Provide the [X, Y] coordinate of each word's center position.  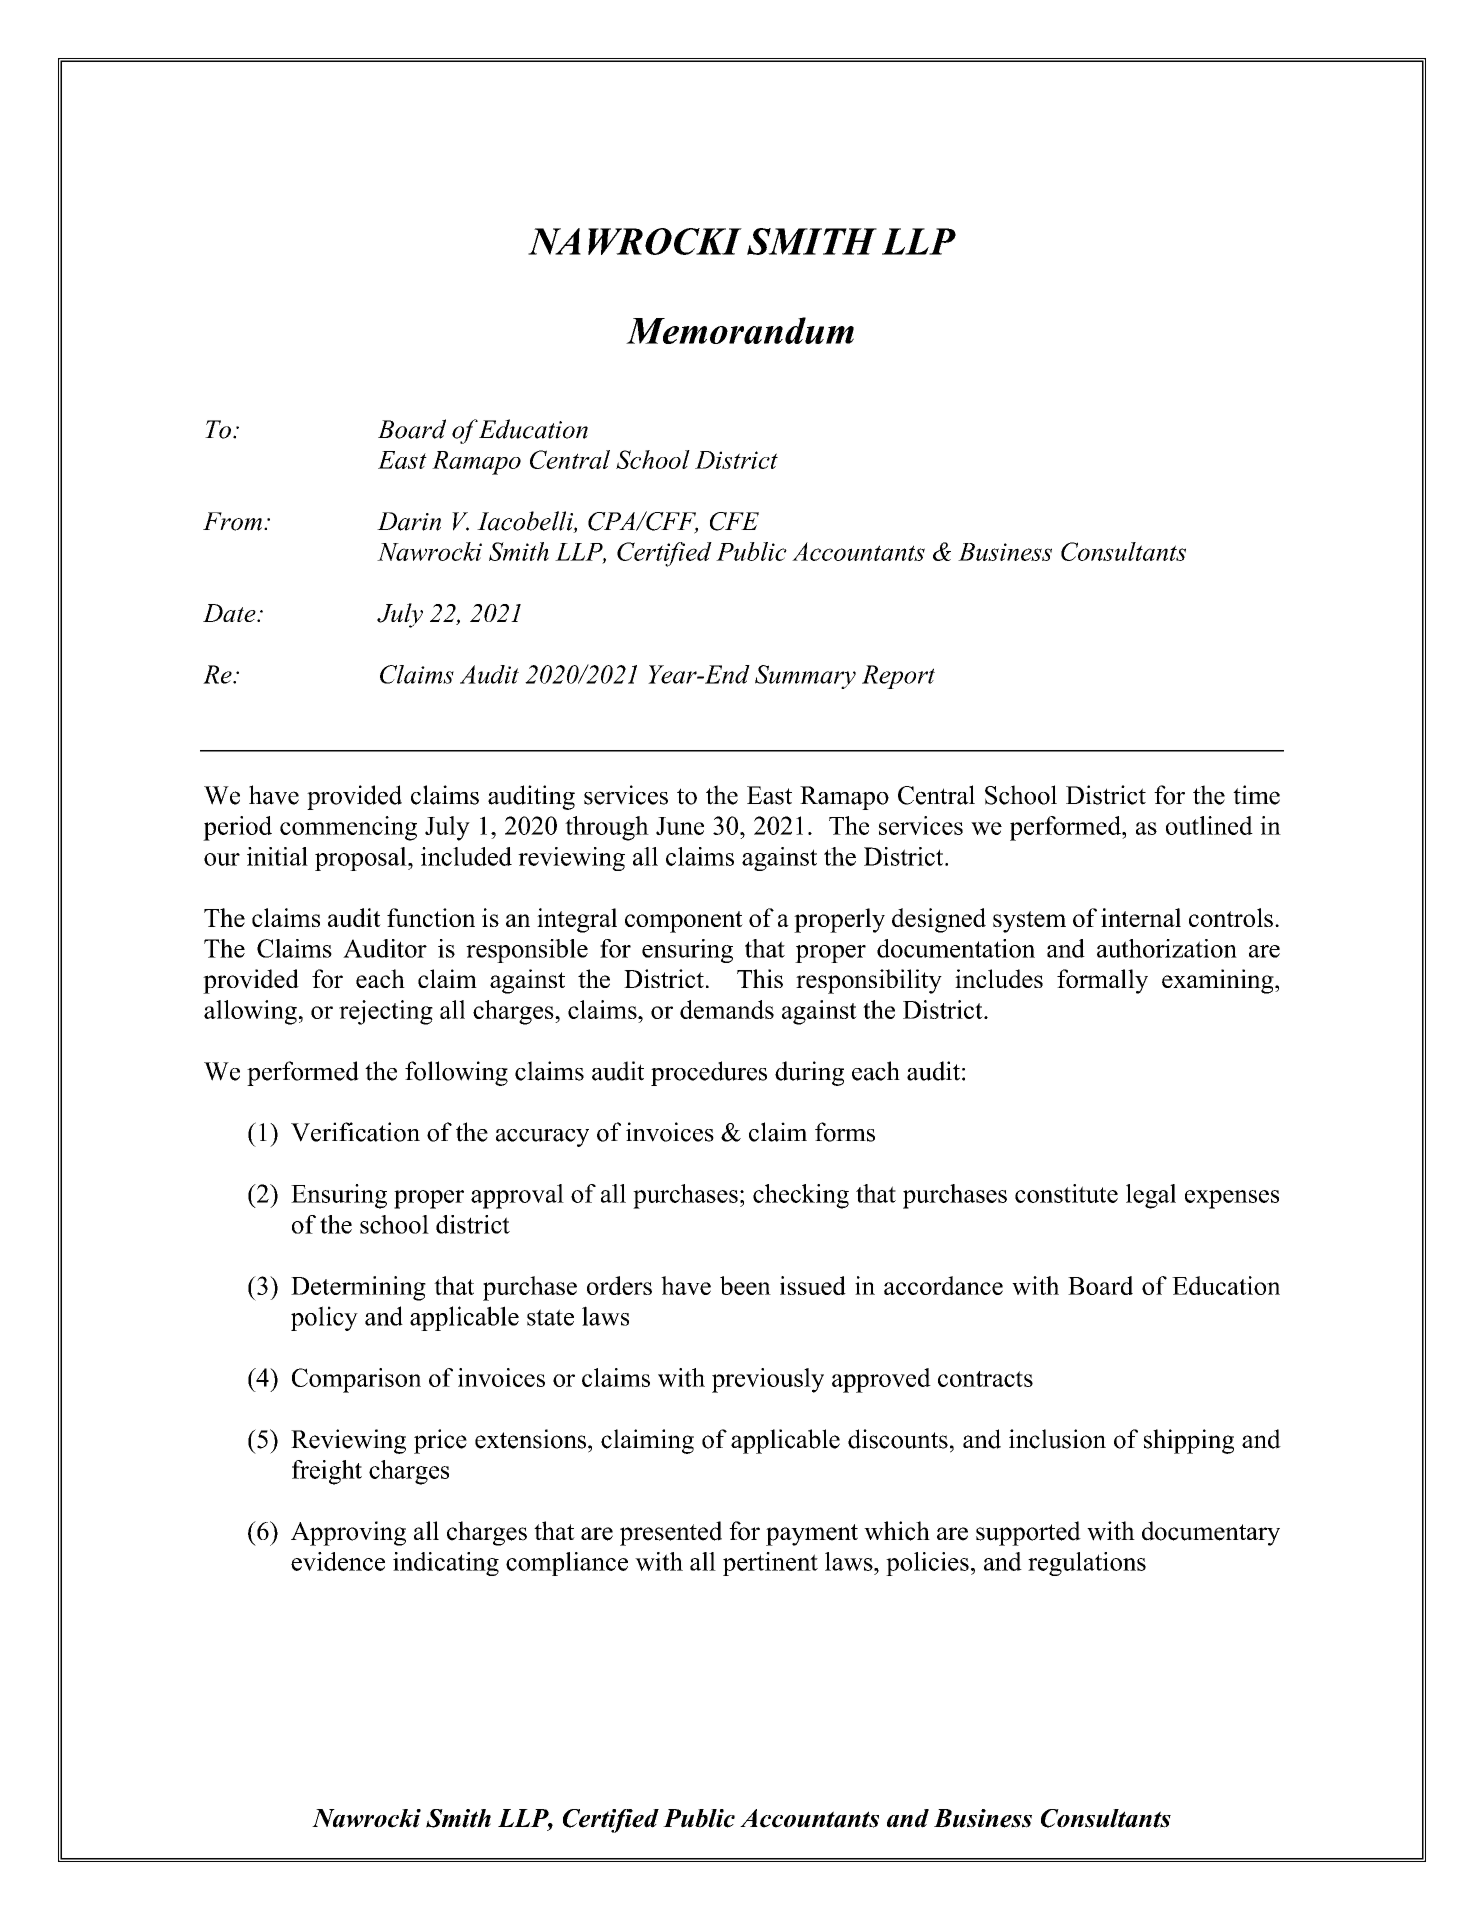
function [431, 917]
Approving [348, 1533]
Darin [409, 521]
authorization [1167, 948]
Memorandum [740, 330]
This [760, 978]
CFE [734, 521]
